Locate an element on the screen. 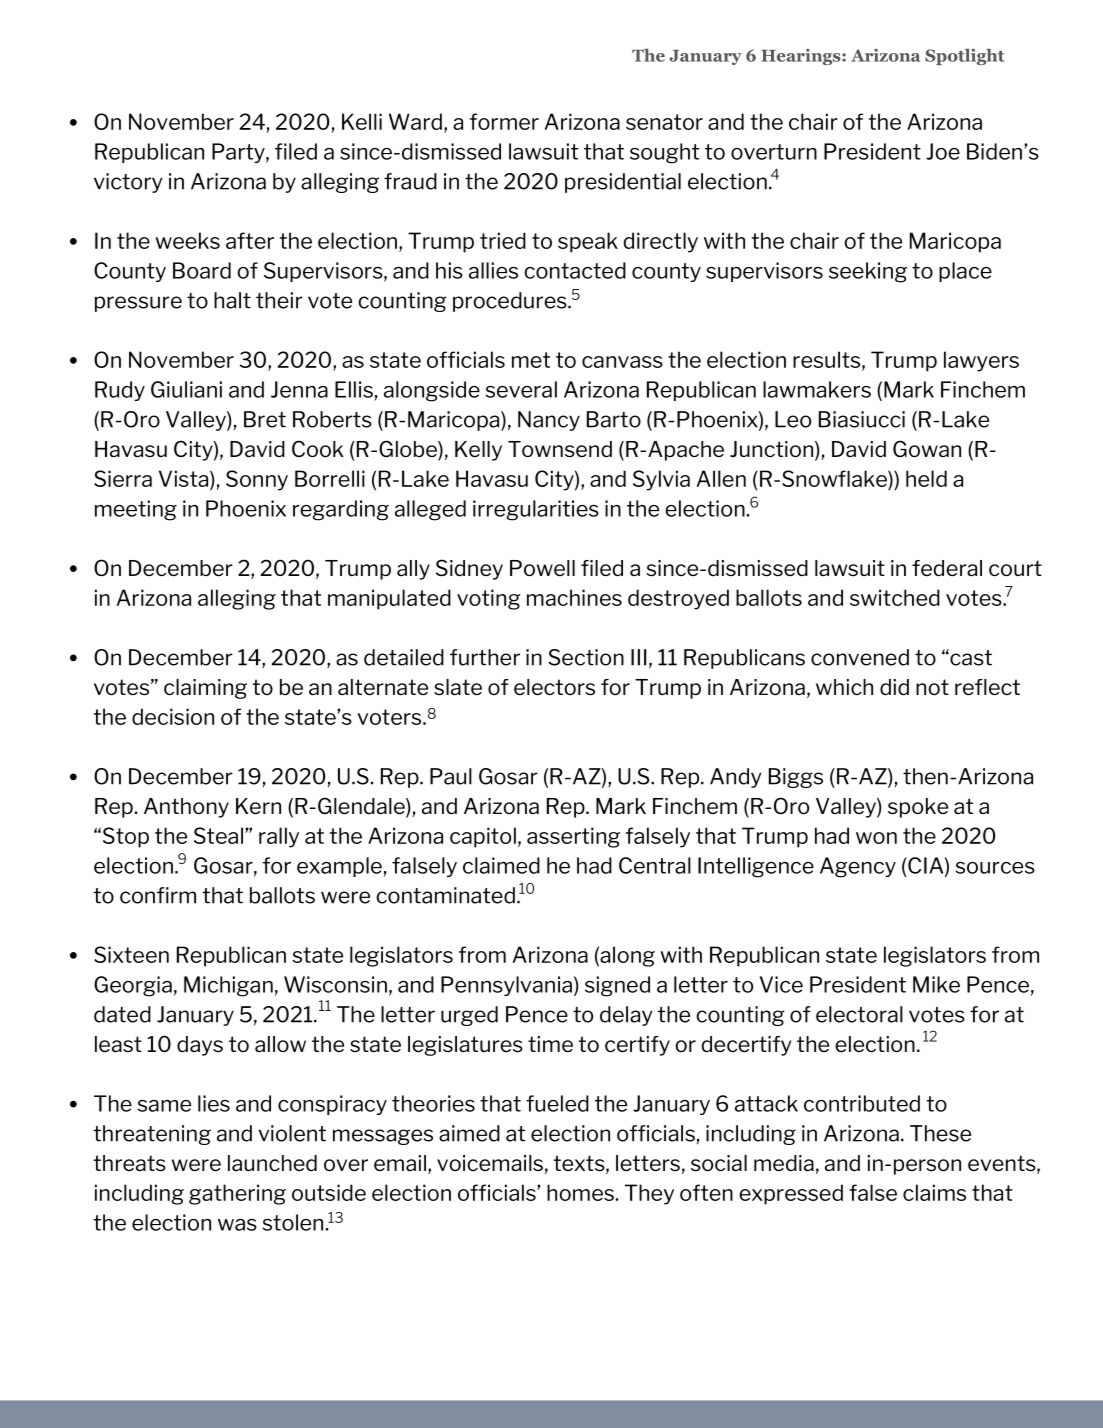 The width and height of the screenshot is (1103, 1428). claims is located at coordinates (934, 1192).
